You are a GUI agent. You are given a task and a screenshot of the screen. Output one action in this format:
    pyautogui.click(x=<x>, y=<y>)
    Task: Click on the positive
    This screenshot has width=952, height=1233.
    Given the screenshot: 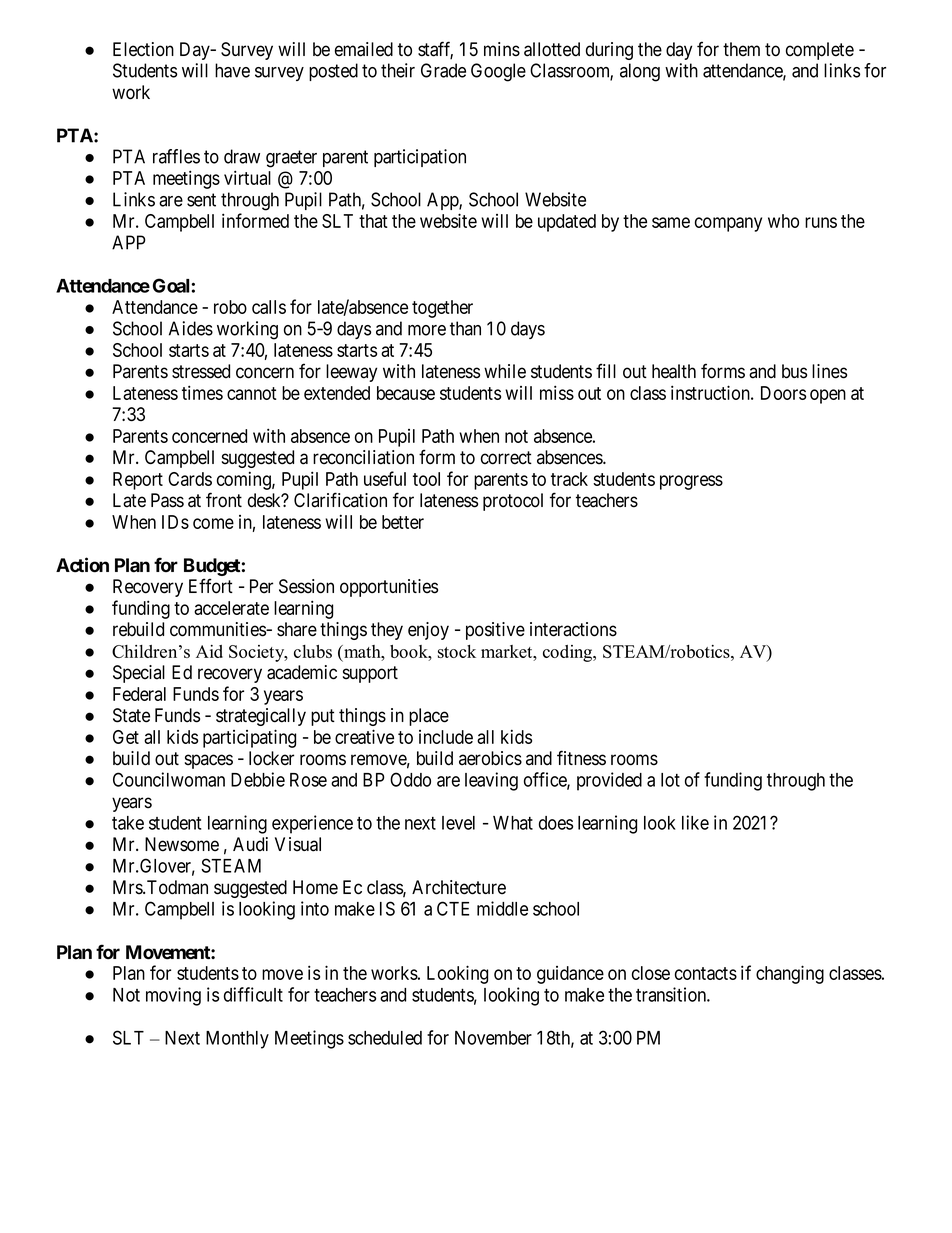 What is the action you would take?
    pyautogui.click(x=495, y=631)
